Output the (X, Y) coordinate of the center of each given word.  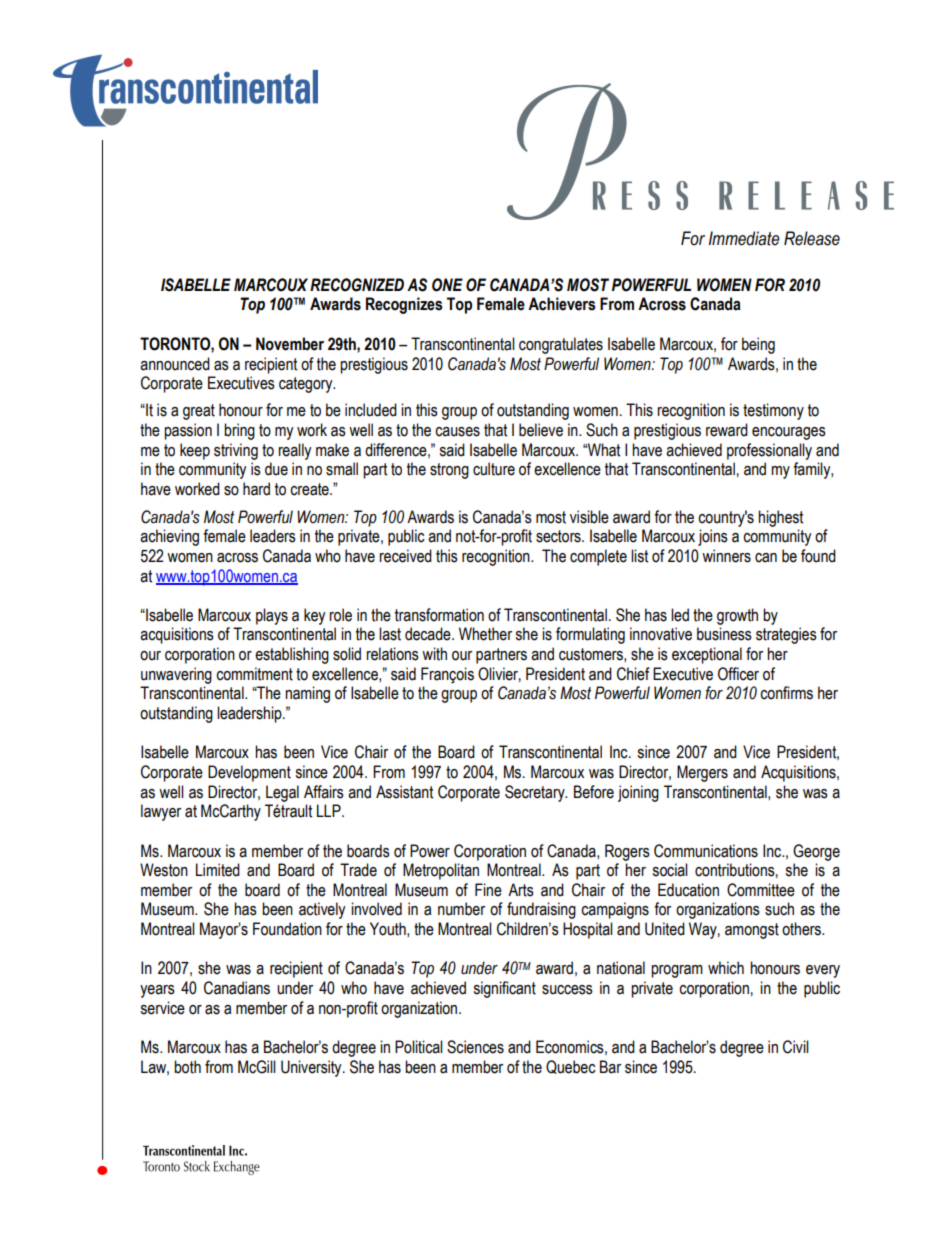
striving (236, 451)
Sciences (475, 1047)
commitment (254, 674)
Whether (485, 634)
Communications (706, 851)
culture (494, 469)
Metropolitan (441, 871)
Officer (738, 674)
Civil (796, 1047)
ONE (447, 285)
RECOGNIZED (357, 285)
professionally (769, 451)
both (187, 1067)
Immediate (744, 238)
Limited (218, 870)
